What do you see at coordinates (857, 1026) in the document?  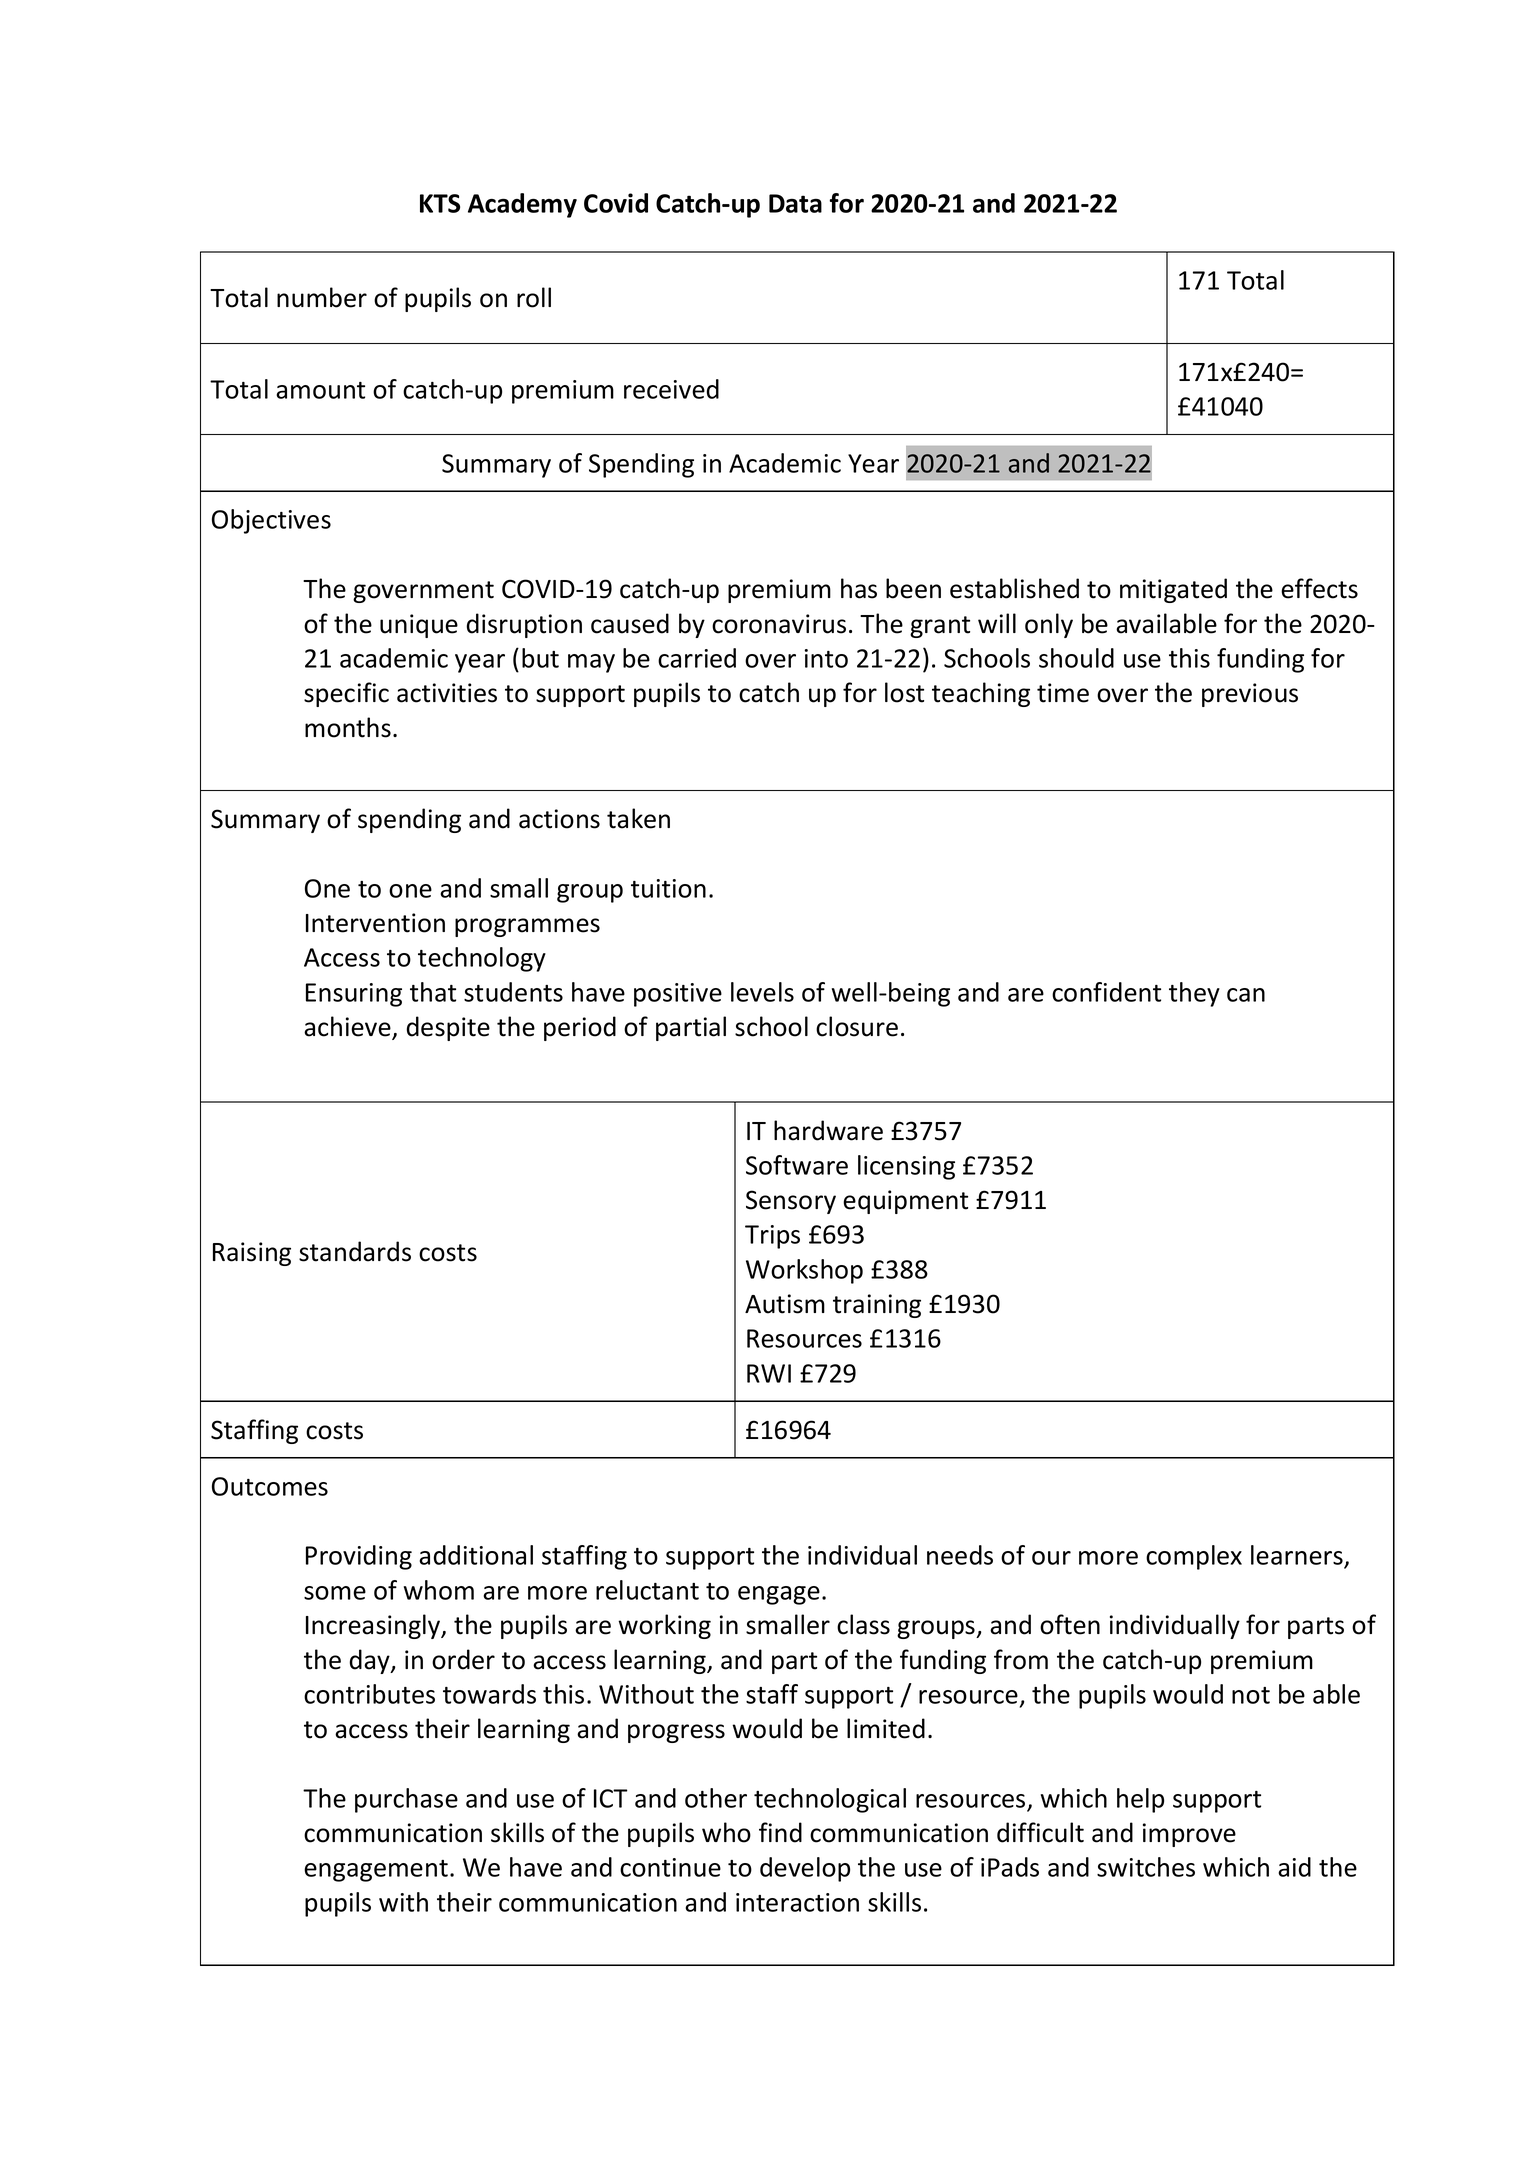 I see `closure` at bounding box center [857, 1026].
